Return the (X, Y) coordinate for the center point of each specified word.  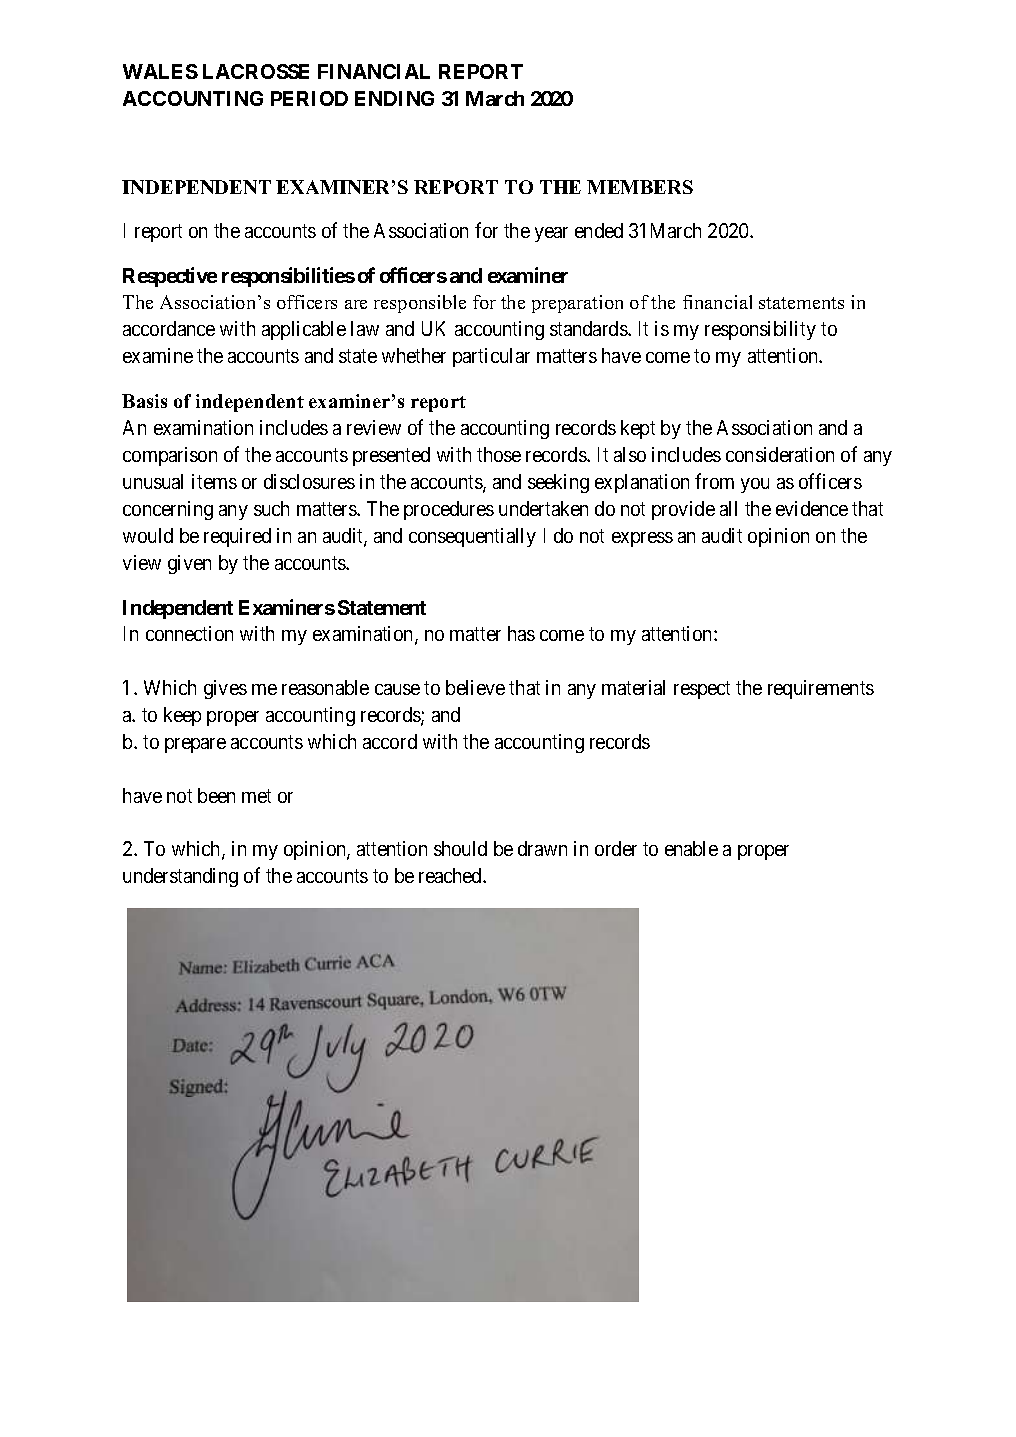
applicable (304, 330)
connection (189, 633)
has (521, 633)
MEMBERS (640, 187)
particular (491, 357)
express (642, 539)
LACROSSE (256, 71)
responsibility (760, 330)
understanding (180, 877)
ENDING (394, 98)
